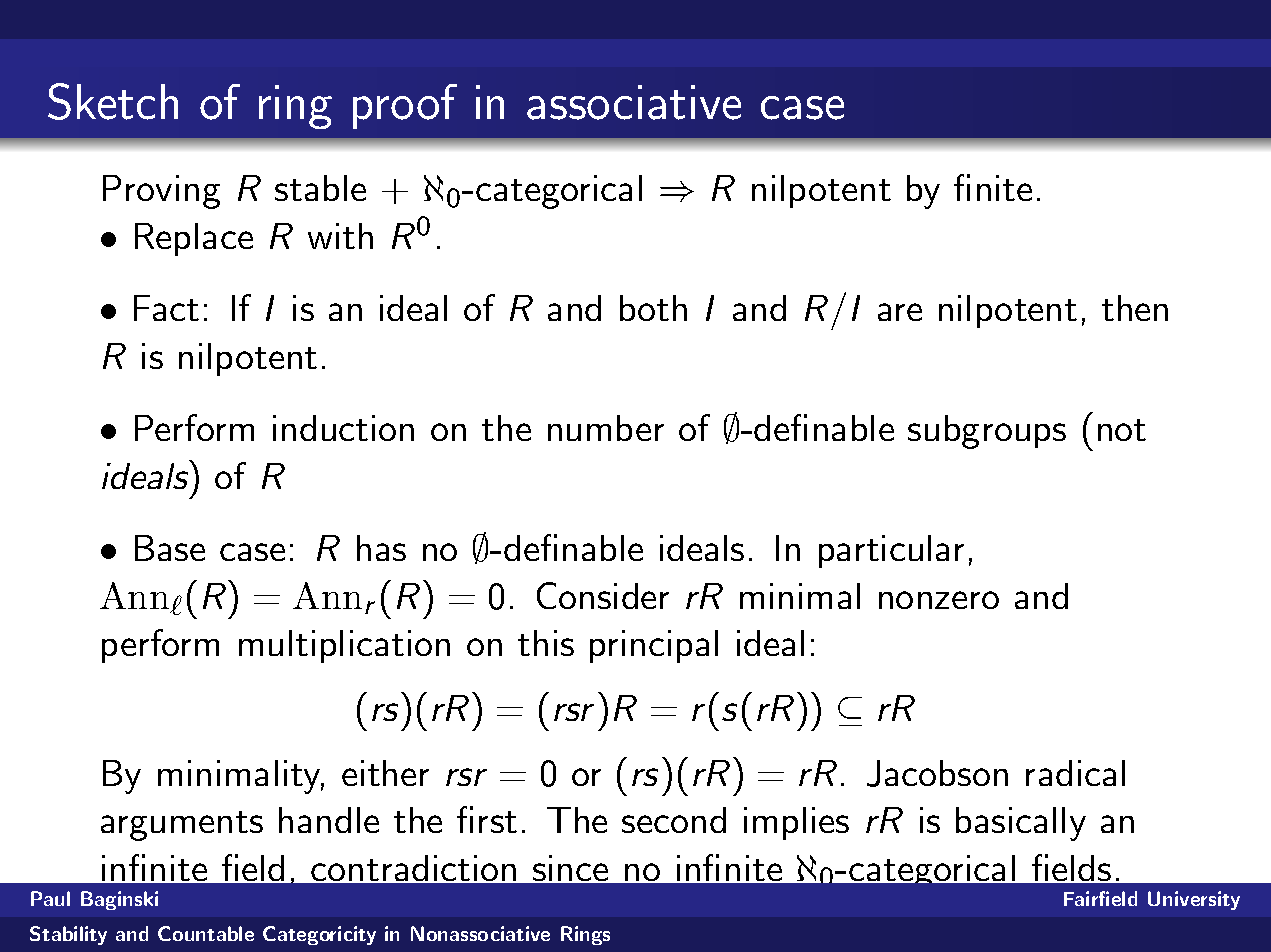  Describe the element at coordinates (170, 548) in the image. I see `Base` at that location.
